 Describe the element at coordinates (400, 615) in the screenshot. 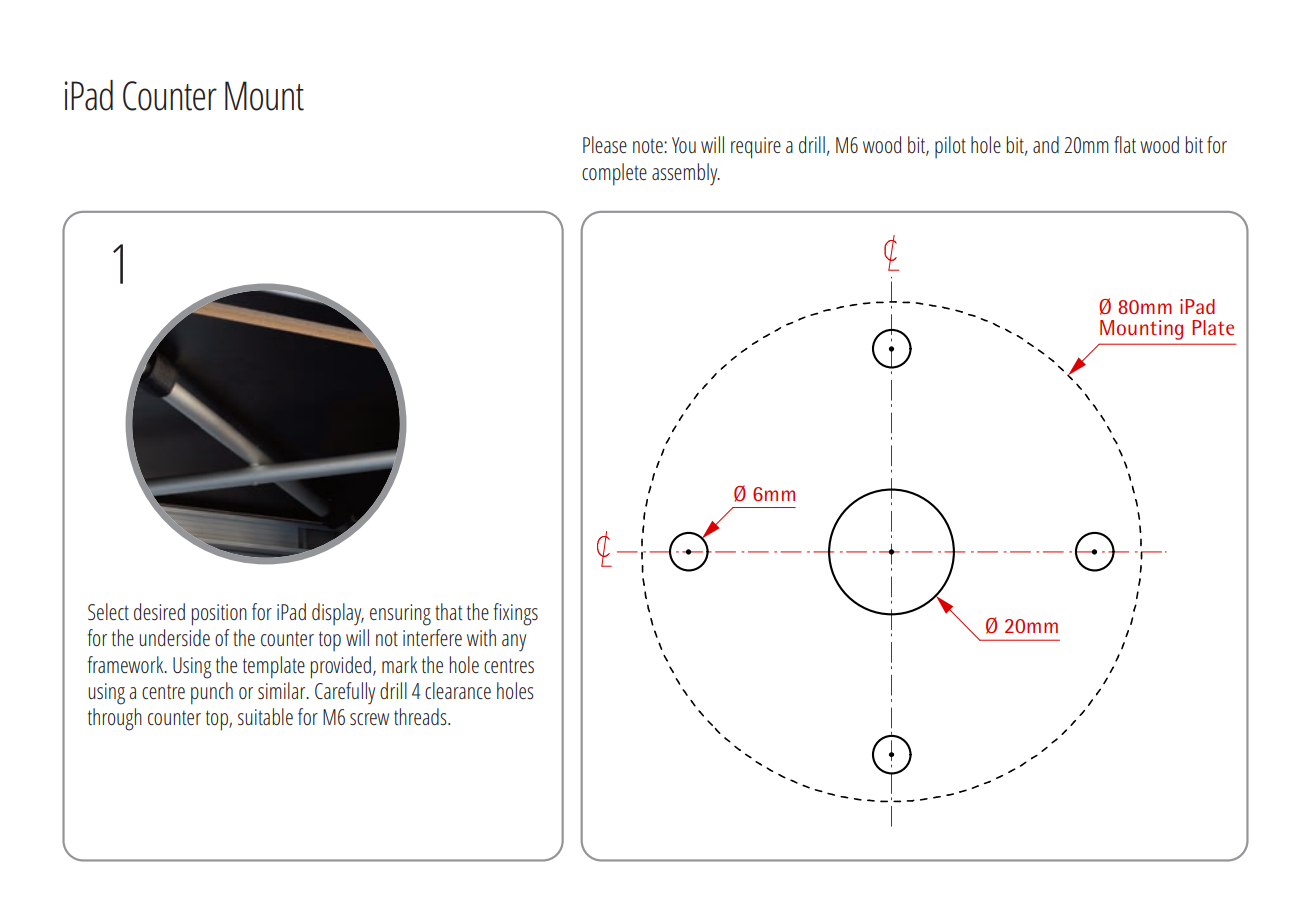

I see `ensuring` at that location.
